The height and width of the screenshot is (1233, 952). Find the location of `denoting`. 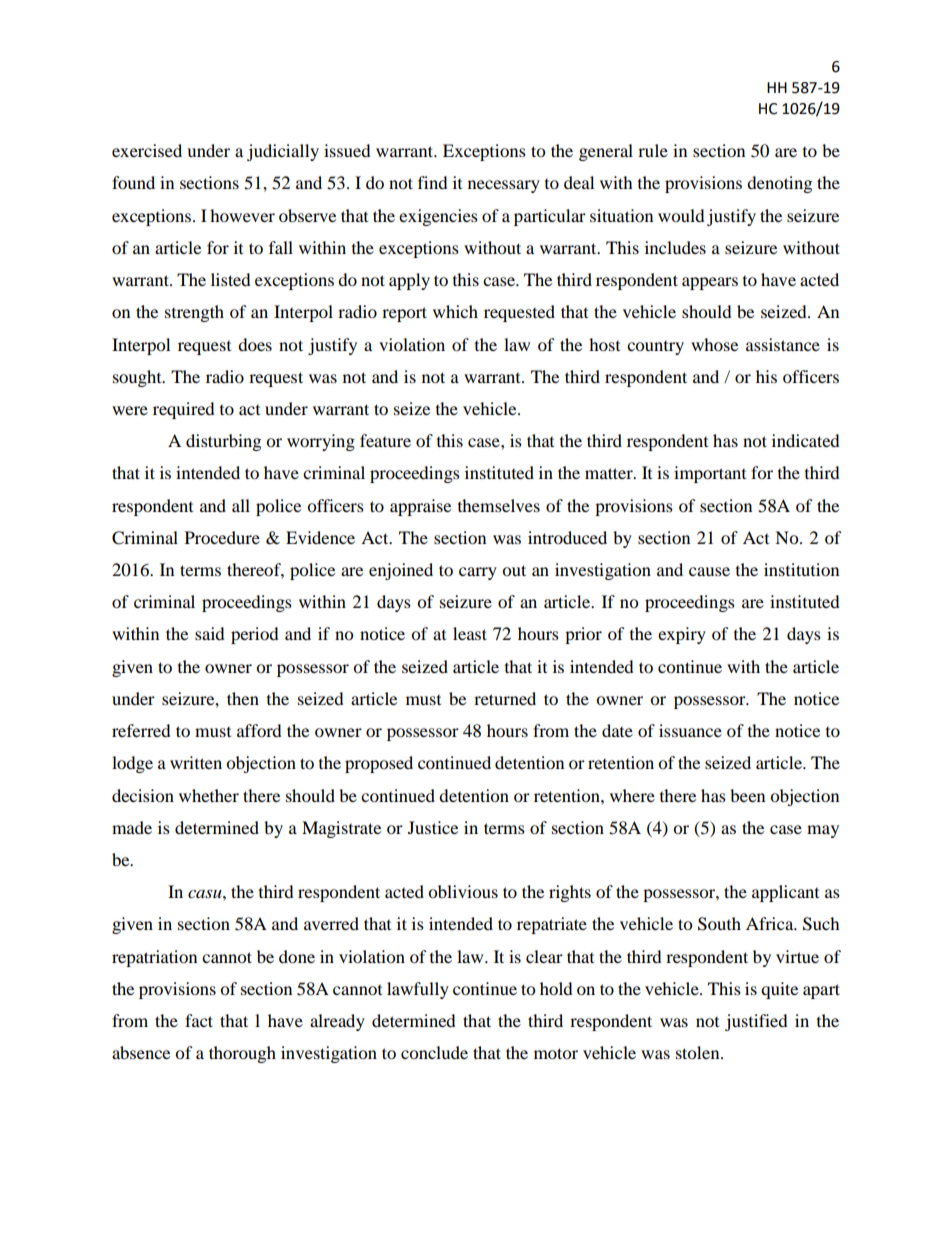

denoting is located at coordinates (779, 184).
